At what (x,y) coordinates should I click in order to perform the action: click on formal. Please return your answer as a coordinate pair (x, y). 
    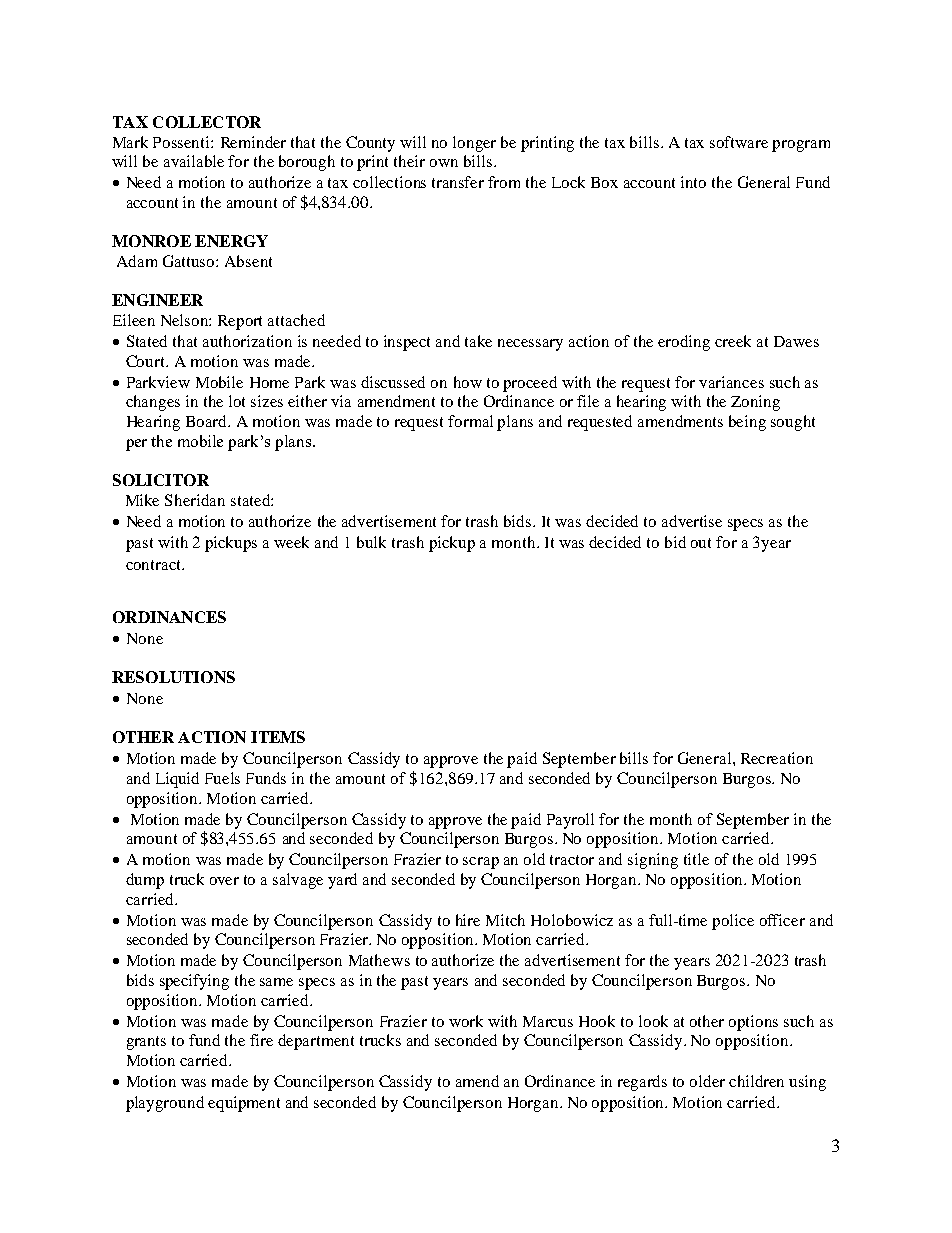
    Looking at the image, I should click on (470, 421).
